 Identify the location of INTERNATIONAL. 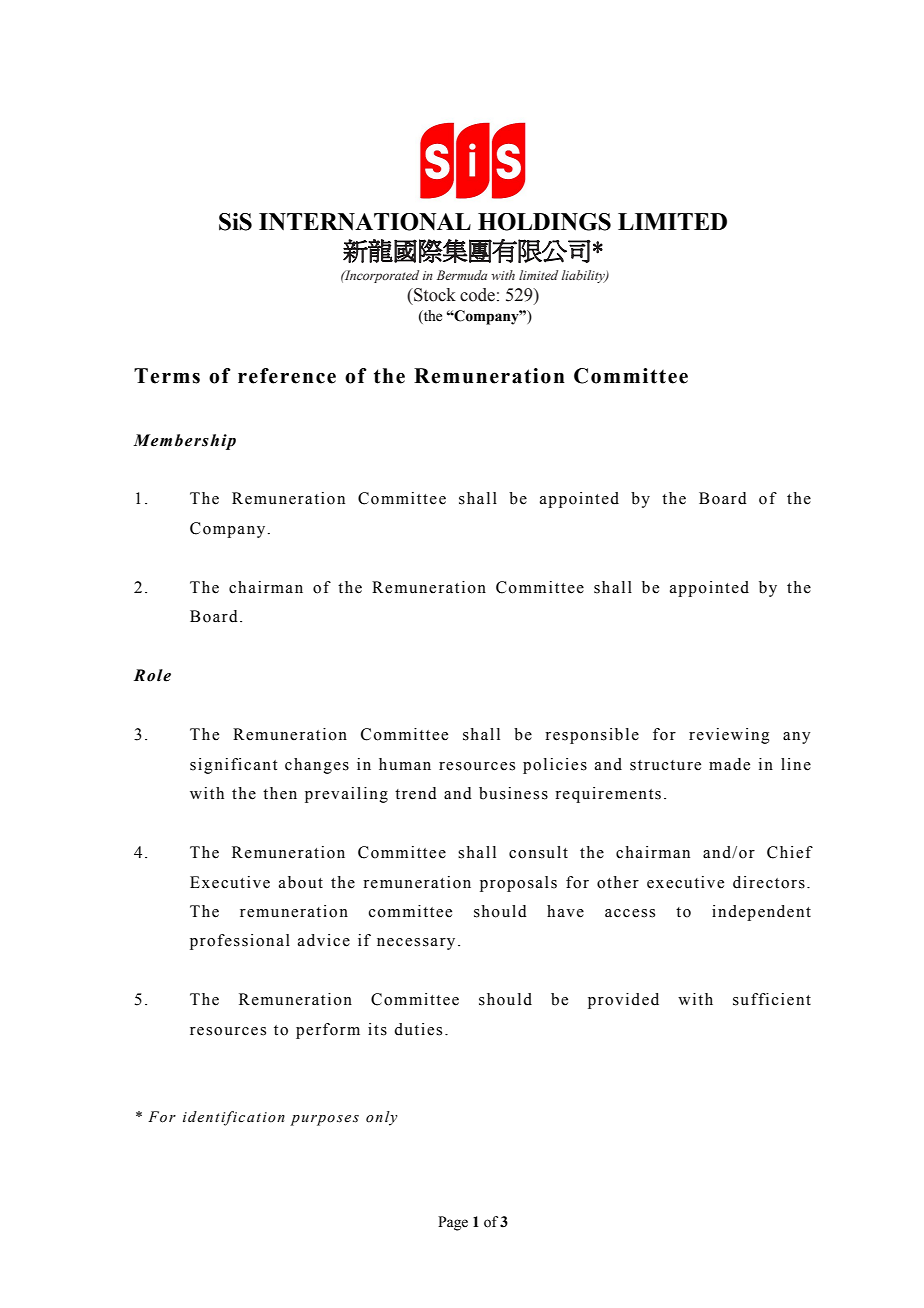
(365, 222).
